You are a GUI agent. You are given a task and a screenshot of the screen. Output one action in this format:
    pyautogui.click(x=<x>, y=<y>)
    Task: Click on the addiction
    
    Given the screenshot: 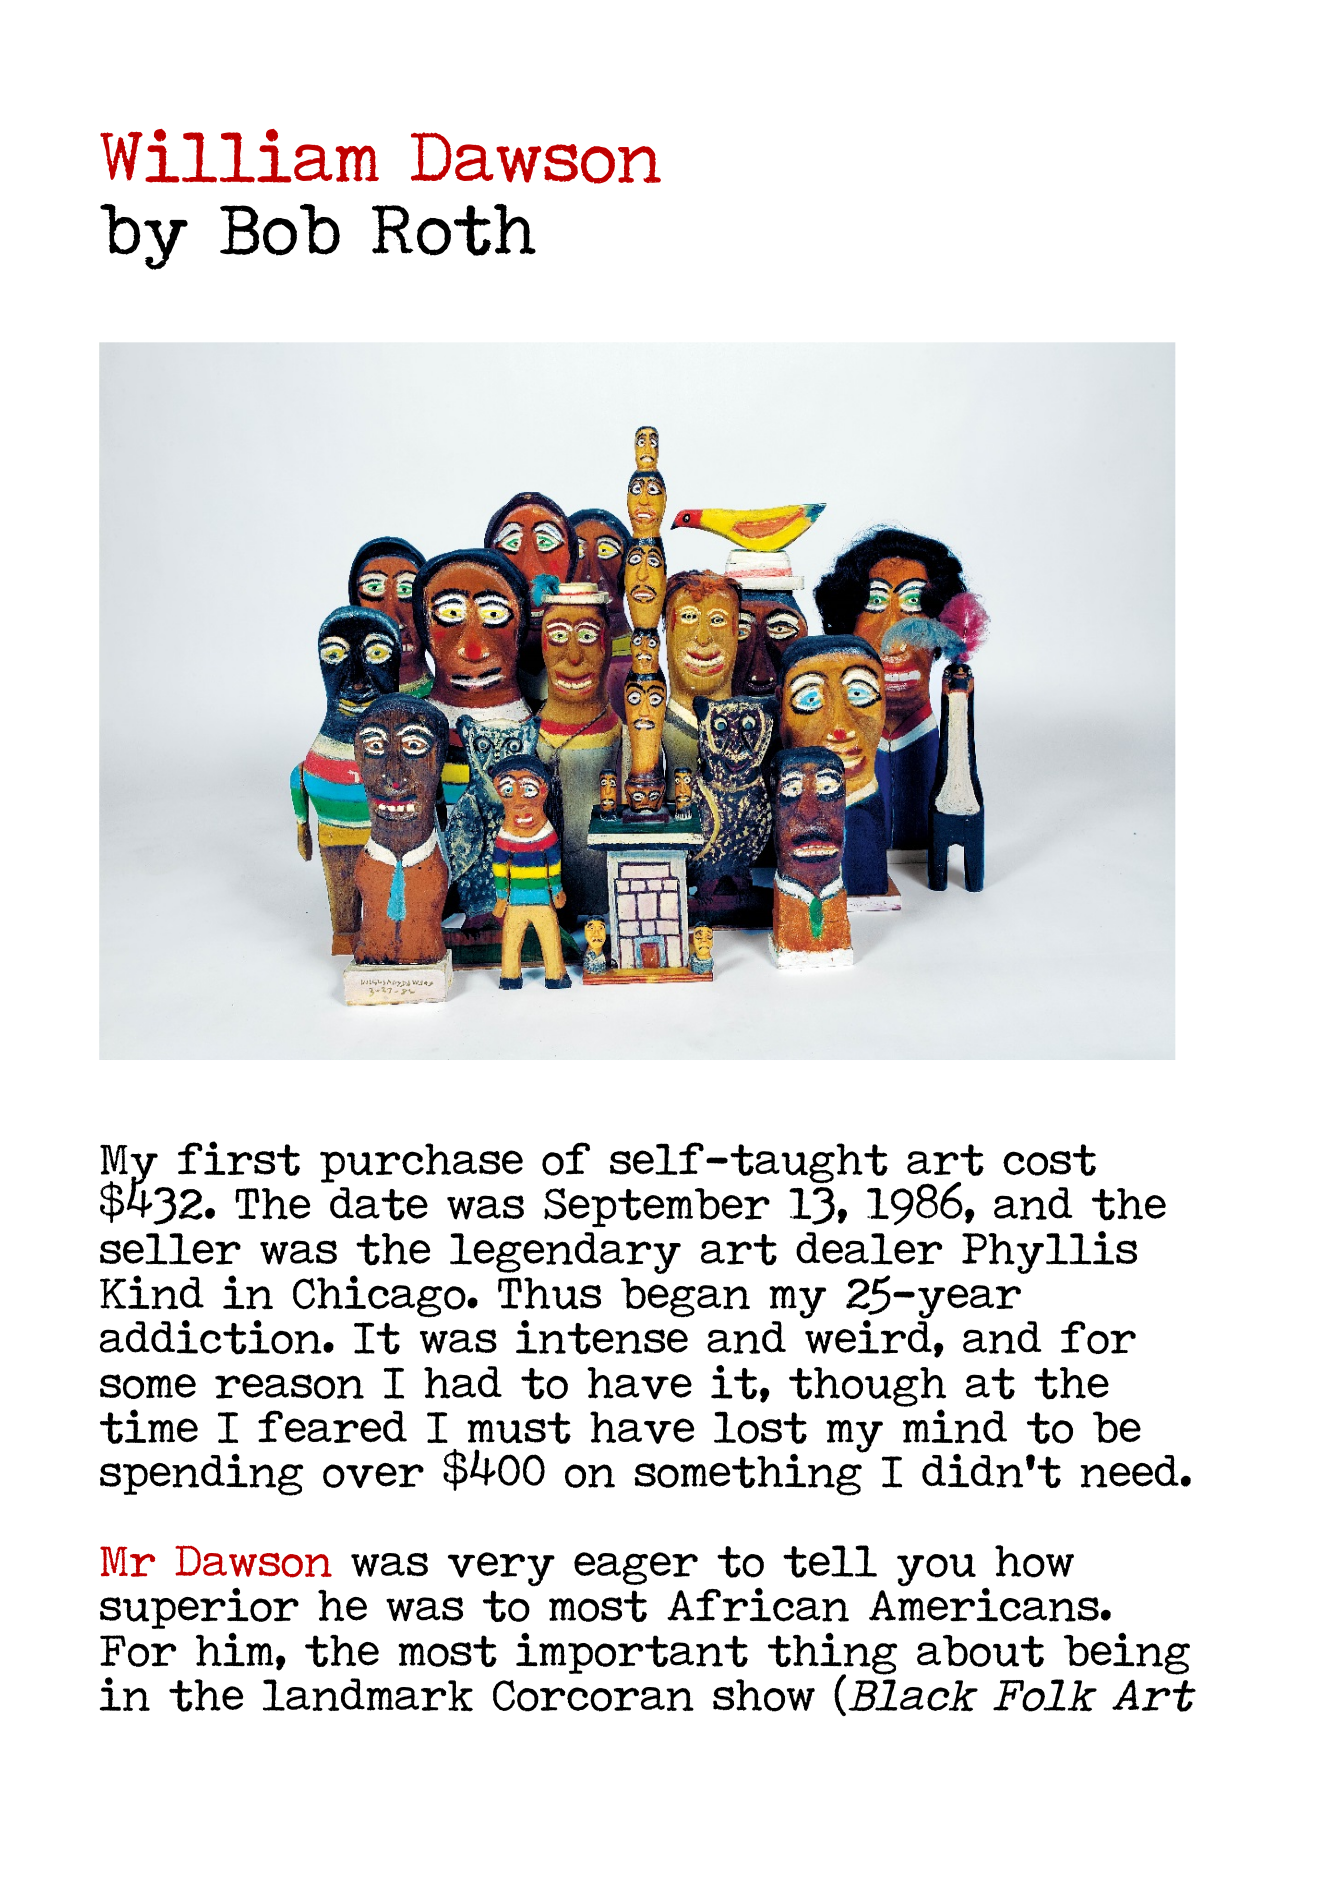 What is the action you would take?
    pyautogui.click(x=212, y=1337)
